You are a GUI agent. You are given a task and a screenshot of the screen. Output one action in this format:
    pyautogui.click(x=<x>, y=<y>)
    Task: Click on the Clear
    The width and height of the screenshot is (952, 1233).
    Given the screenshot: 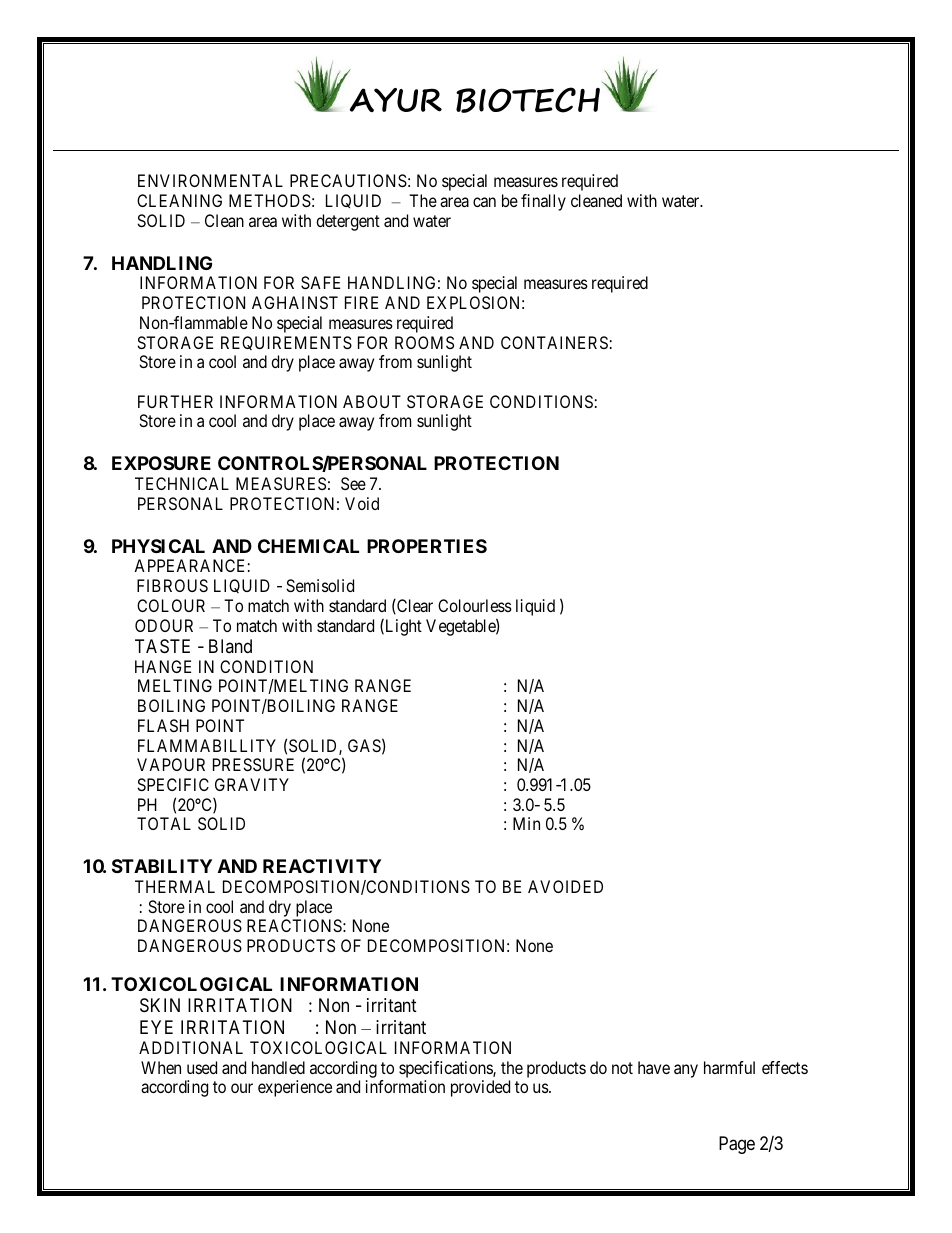 What is the action you would take?
    pyautogui.click(x=414, y=606)
